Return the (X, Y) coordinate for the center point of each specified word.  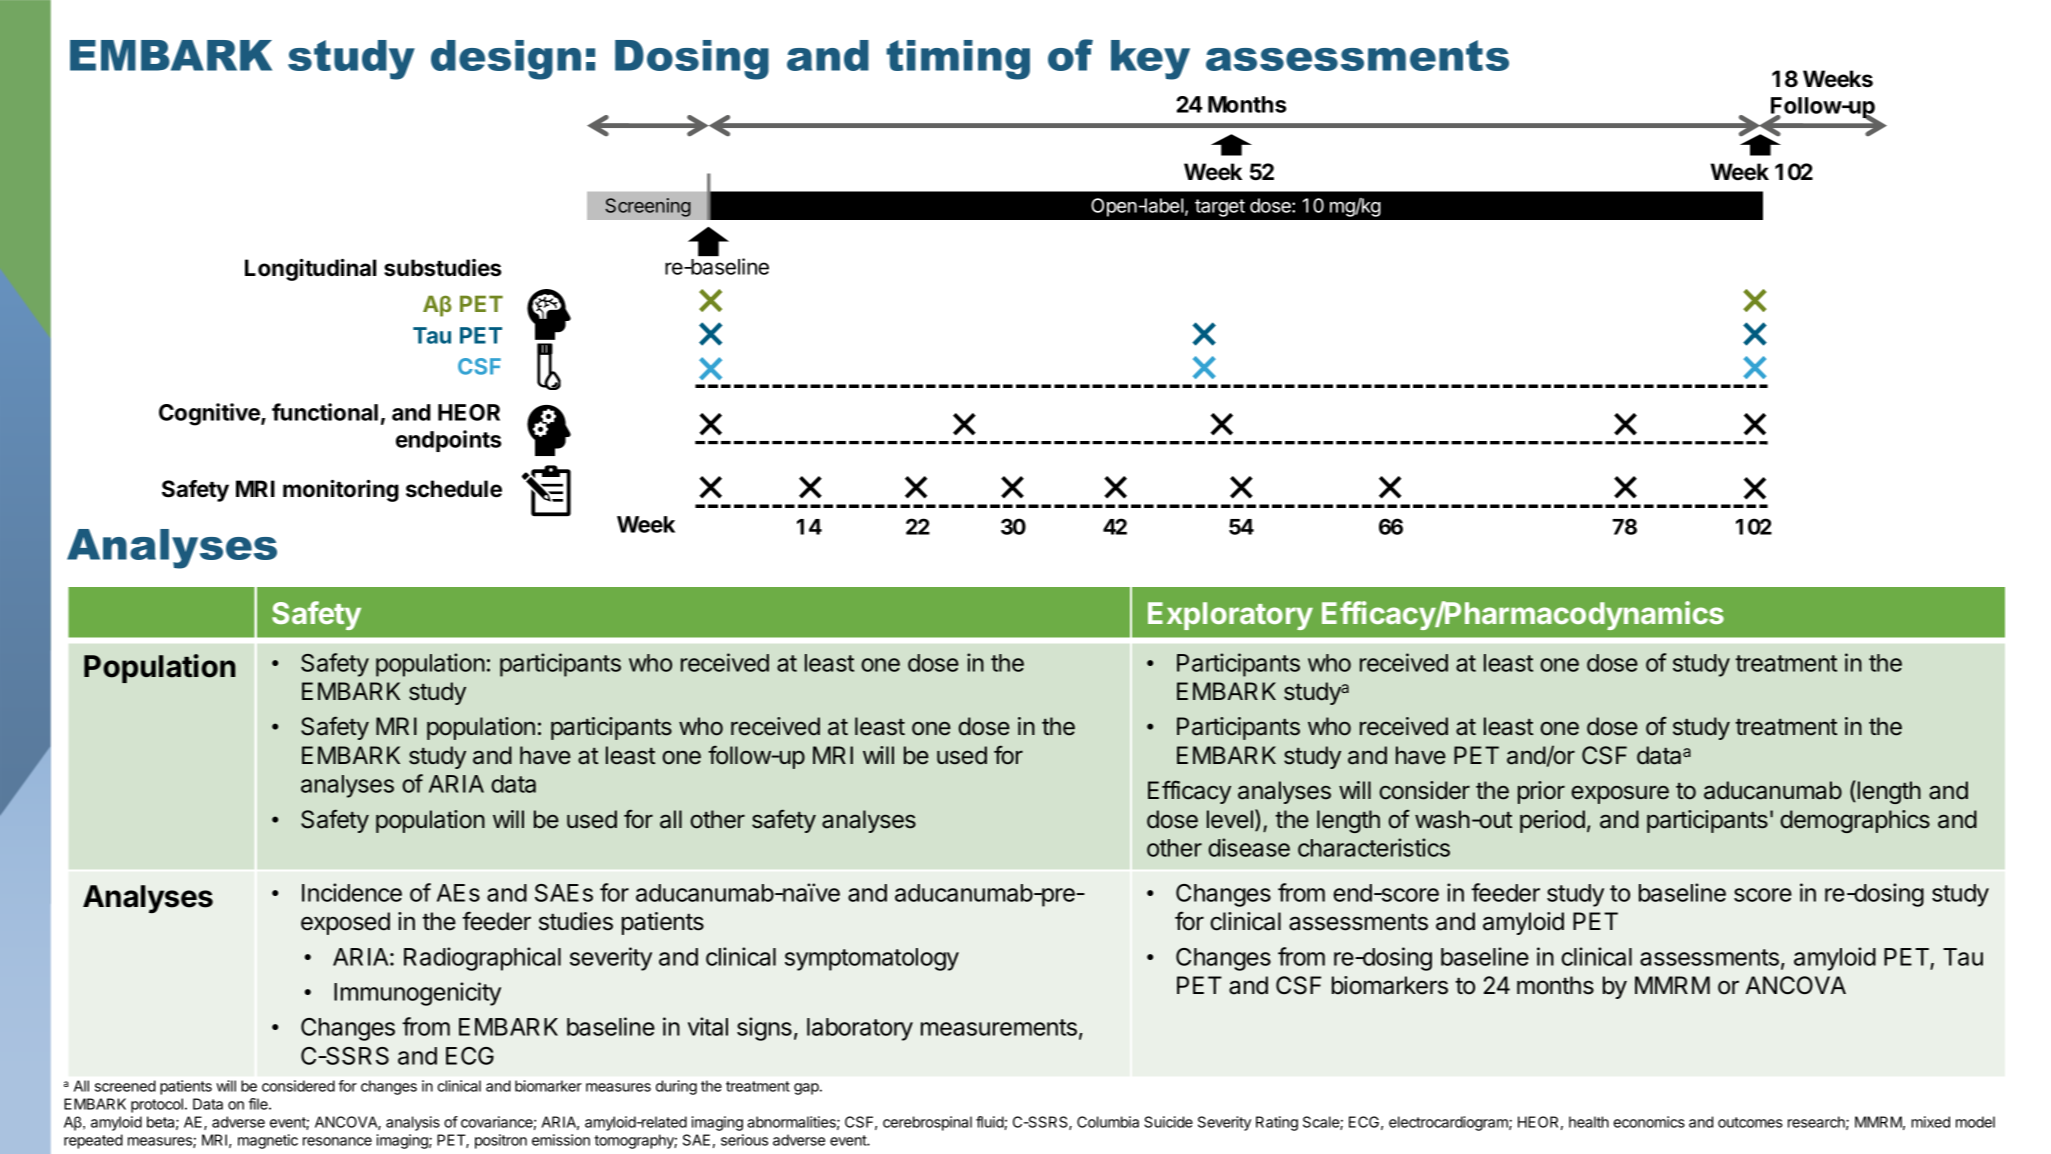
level (1230, 819)
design (506, 60)
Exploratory (1230, 616)
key (1150, 60)
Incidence (352, 892)
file (259, 1104)
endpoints (448, 441)
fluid (990, 1123)
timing (958, 60)
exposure (1620, 794)
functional (325, 412)
